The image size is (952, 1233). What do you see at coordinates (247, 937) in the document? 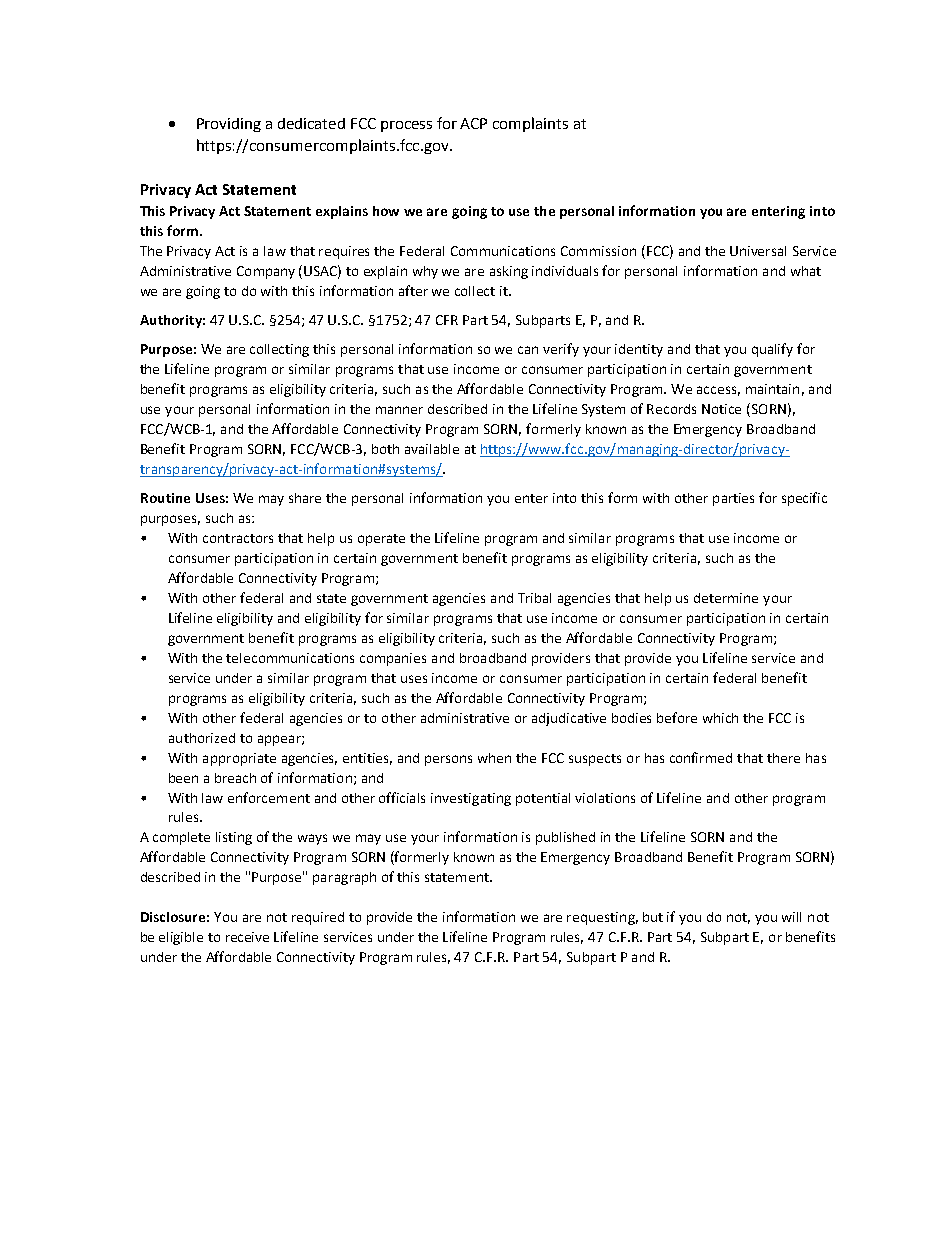
I see `receive` at bounding box center [247, 937].
